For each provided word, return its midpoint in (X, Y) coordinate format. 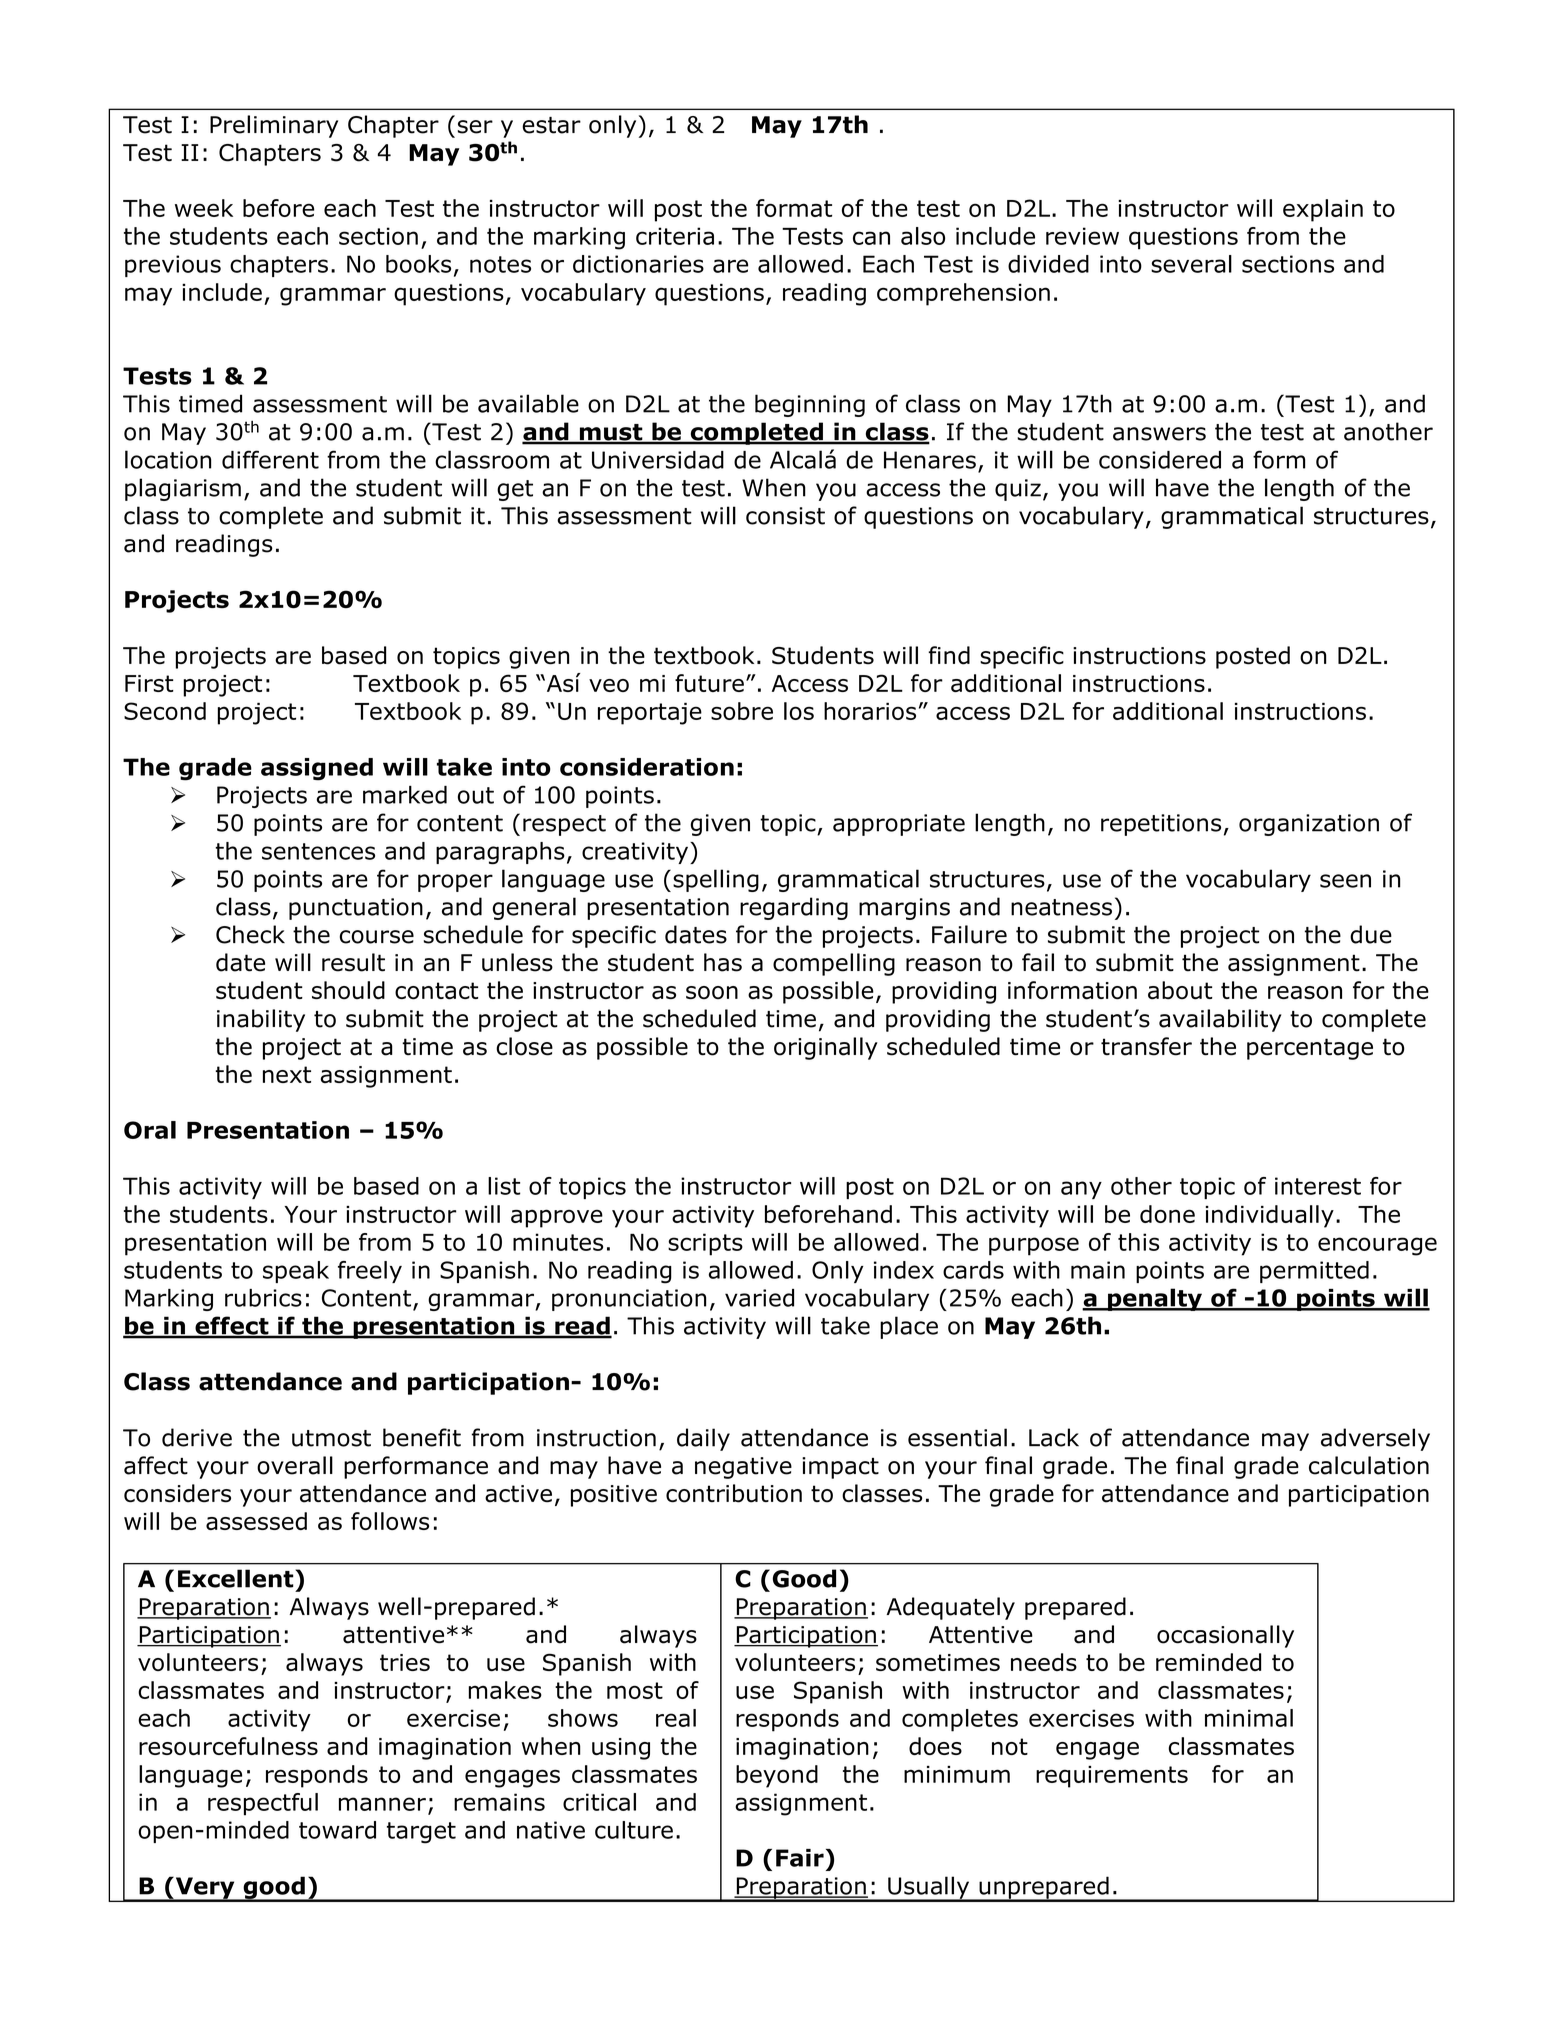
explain (1323, 210)
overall (295, 1465)
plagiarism (183, 489)
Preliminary (274, 126)
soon (712, 993)
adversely (1375, 1439)
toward (337, 1830)
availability (1220, 1020)
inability (261, 1020)
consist (785, 516)
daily (703, 1439)
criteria (675, 236)
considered (1160, 460)
